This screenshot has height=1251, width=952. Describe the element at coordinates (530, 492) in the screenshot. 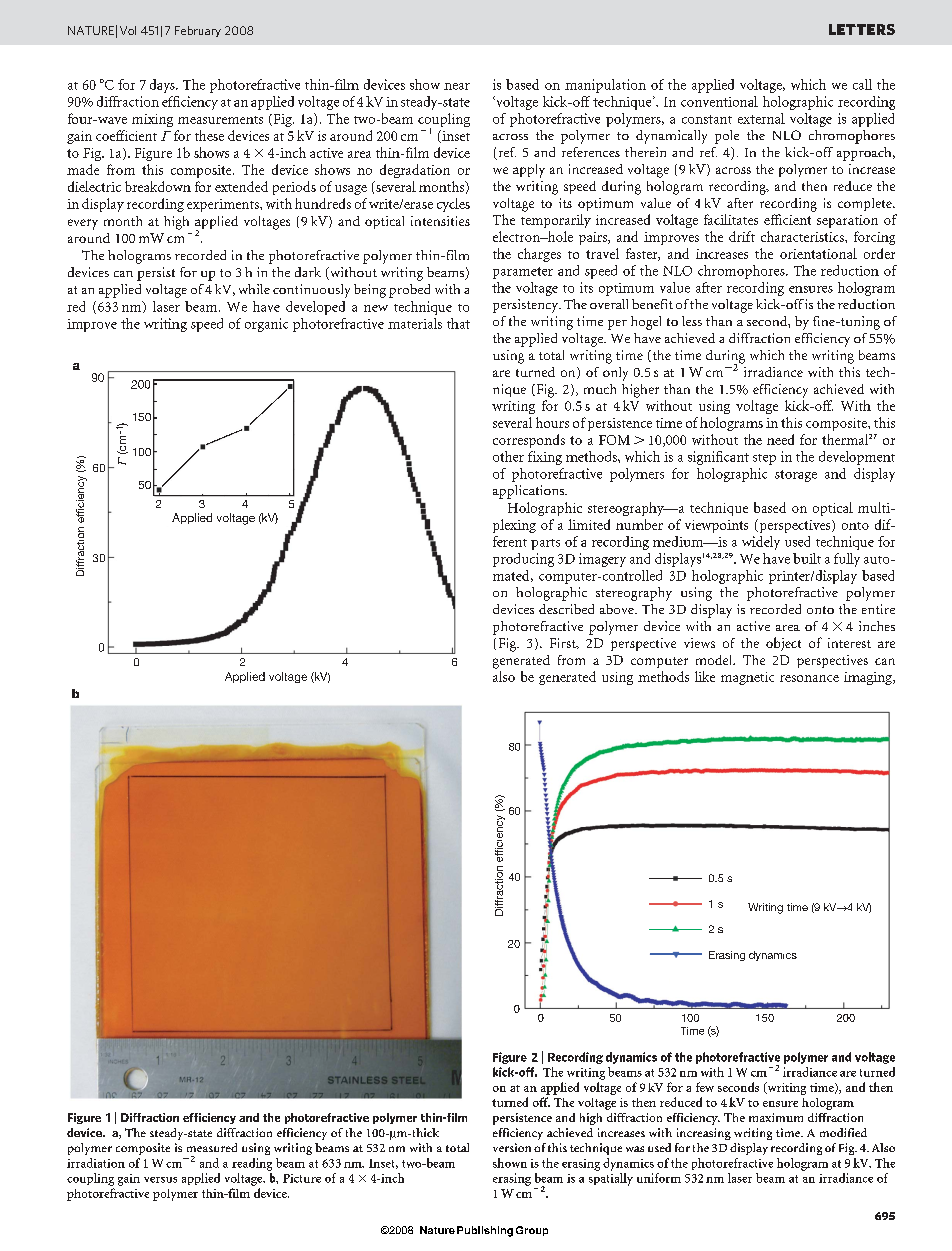

I see `applications` at that location.
